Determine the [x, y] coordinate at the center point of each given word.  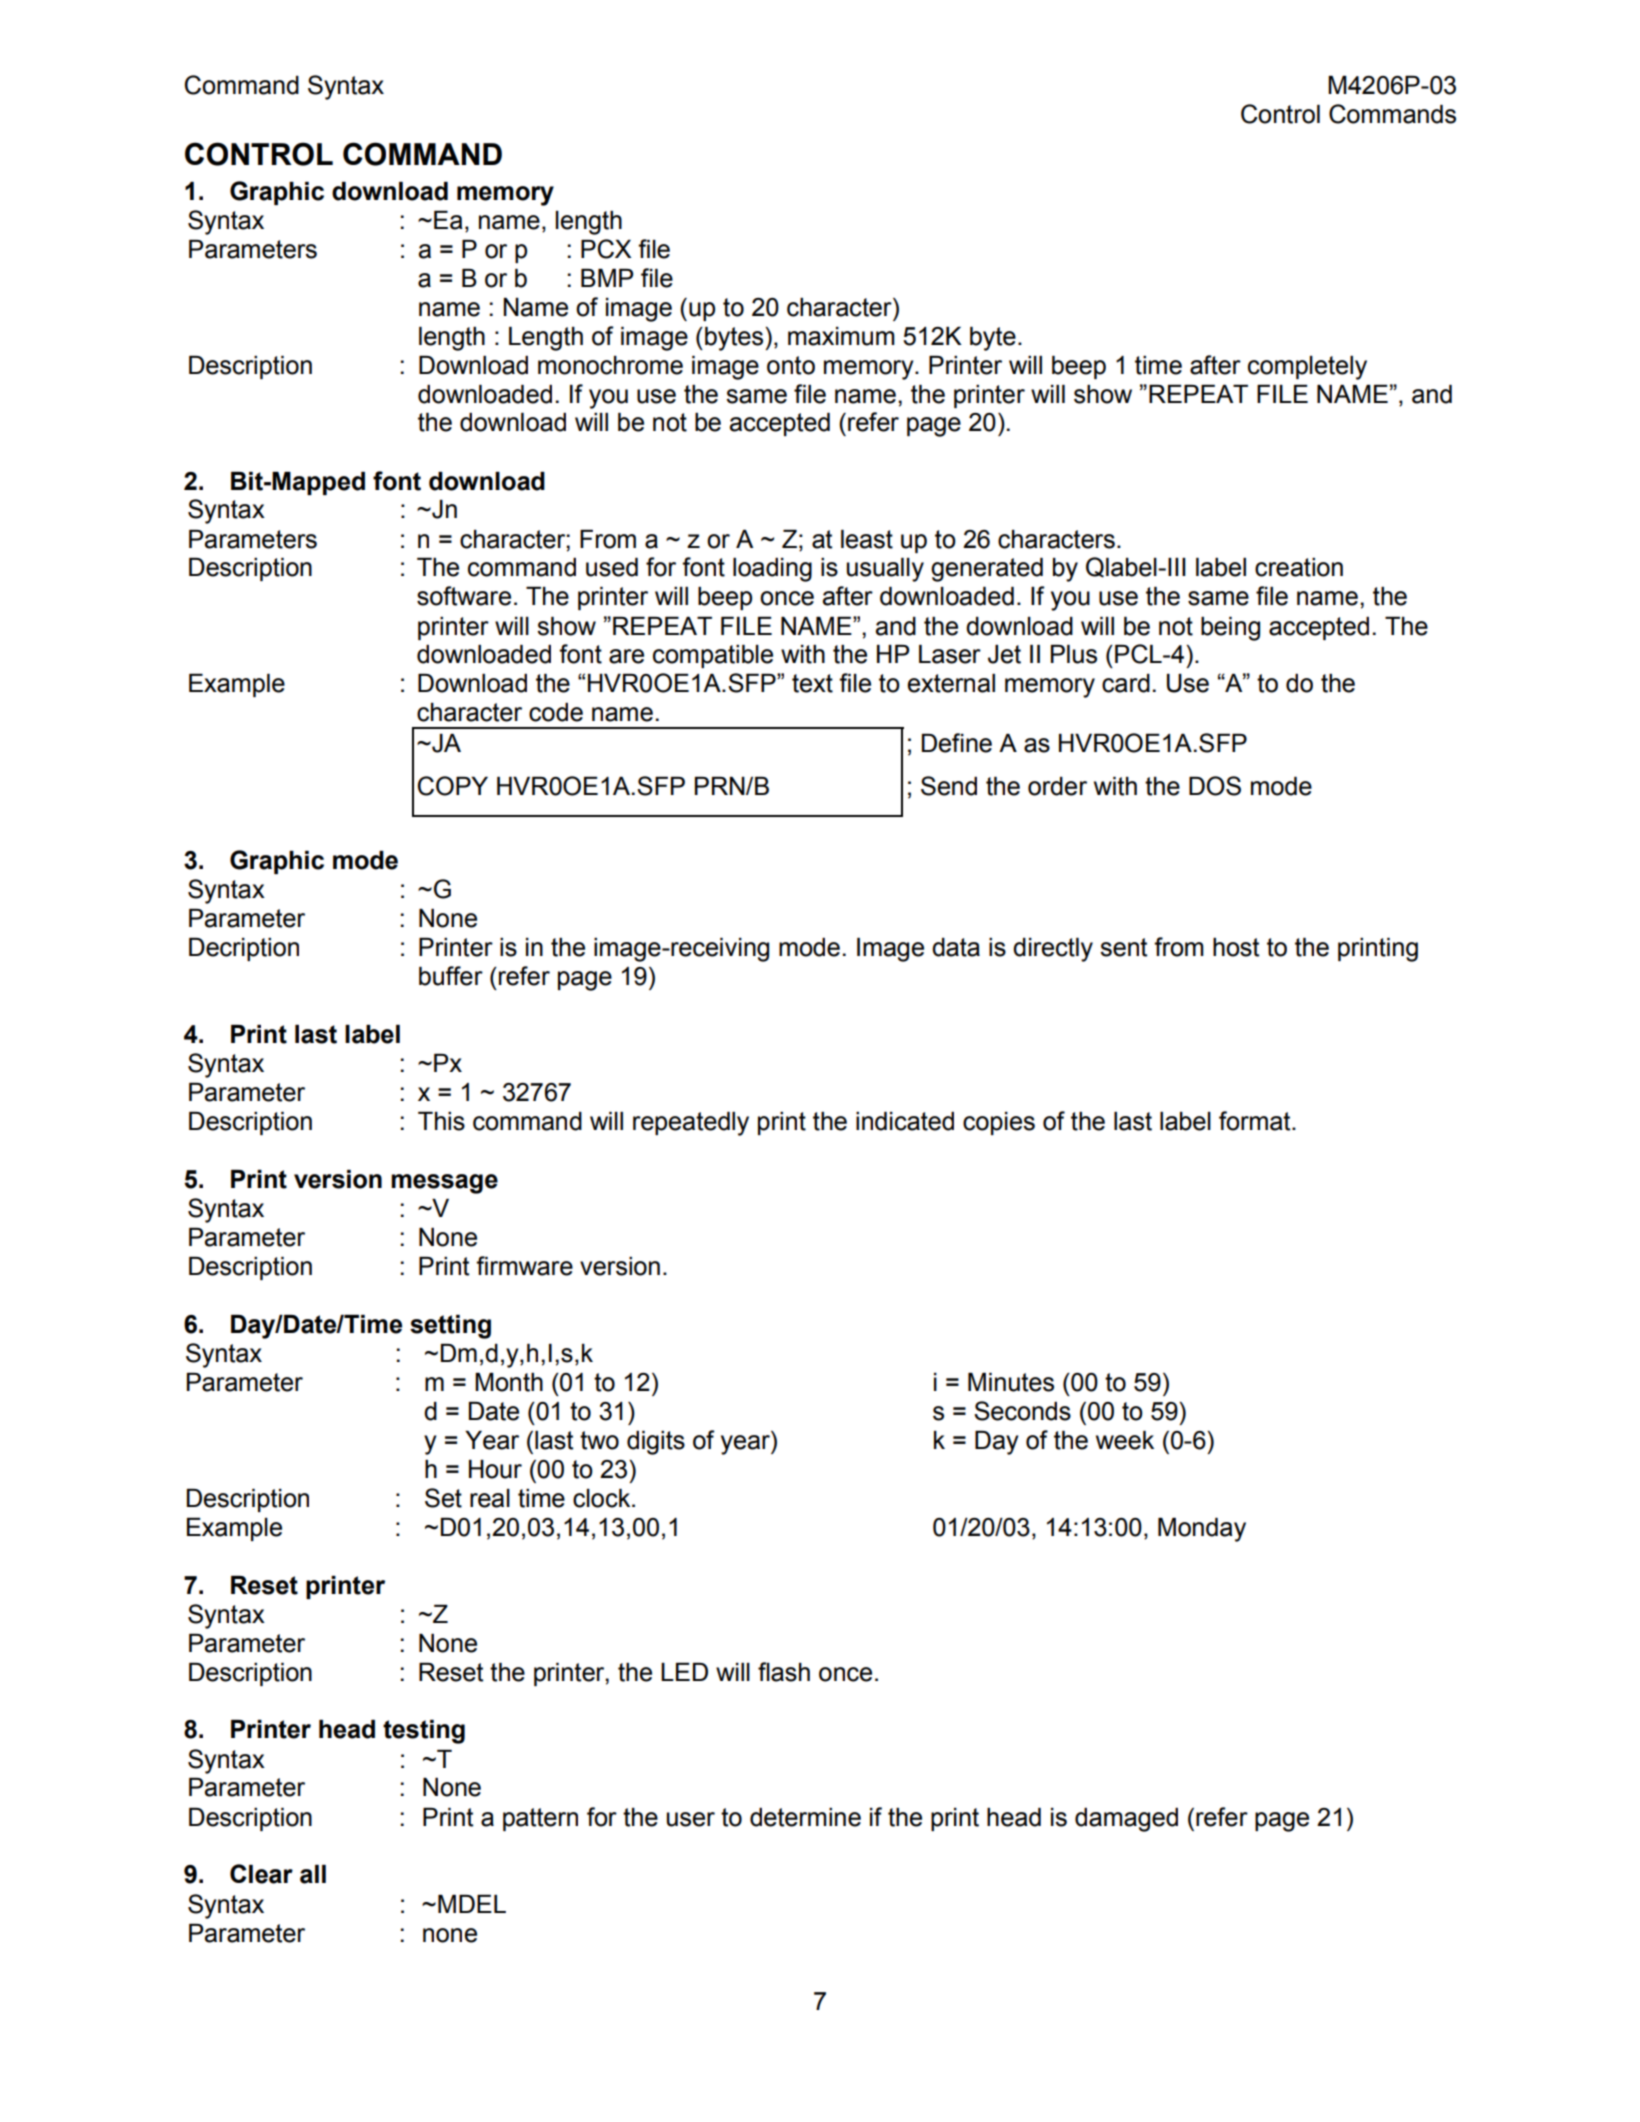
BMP [607, 278]
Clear [261, 1874]
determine [805, 1817]
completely [1307, 368]
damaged [1126, 1820]
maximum [841, 336]
